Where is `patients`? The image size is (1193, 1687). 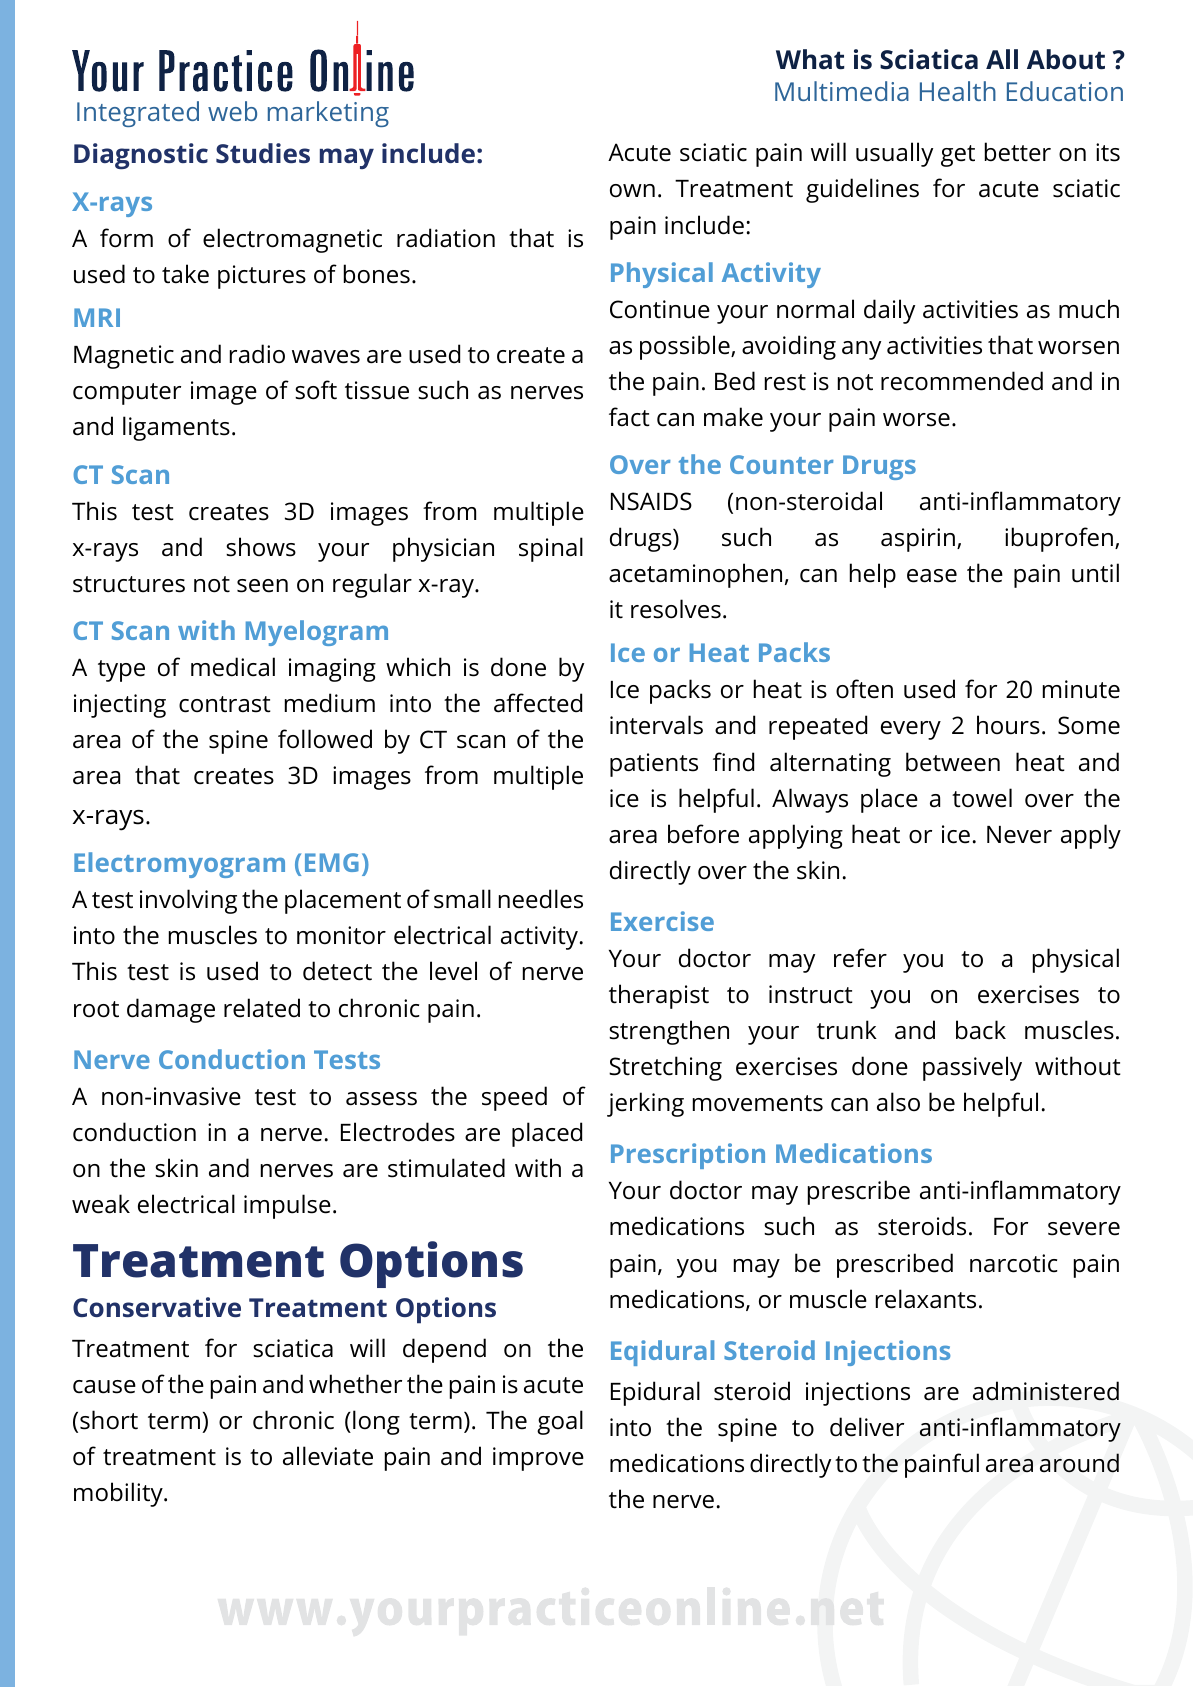
patients is located at coordinates (654, 765).
